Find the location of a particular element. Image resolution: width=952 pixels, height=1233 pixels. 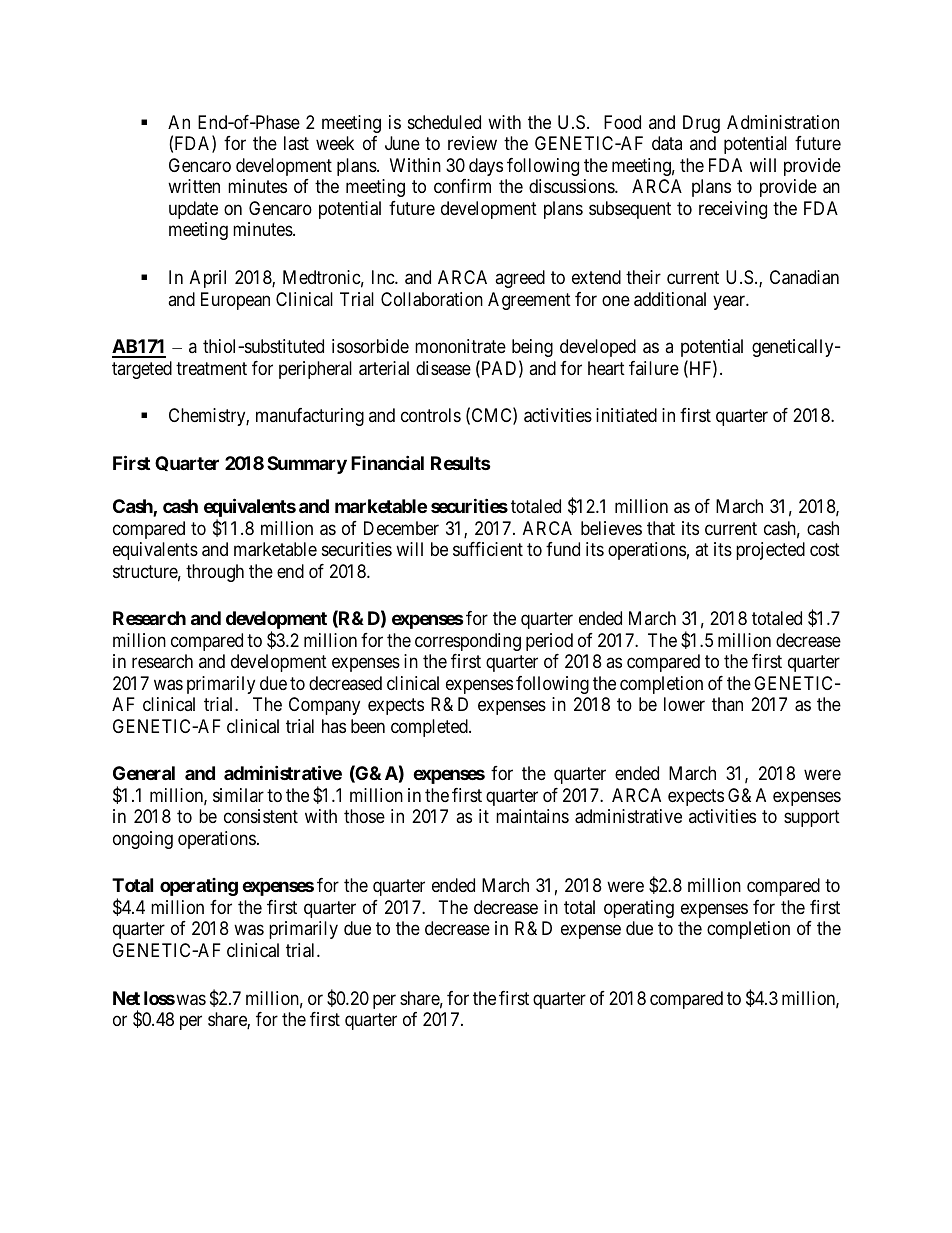

controls is located at coordinates (431, 415).
